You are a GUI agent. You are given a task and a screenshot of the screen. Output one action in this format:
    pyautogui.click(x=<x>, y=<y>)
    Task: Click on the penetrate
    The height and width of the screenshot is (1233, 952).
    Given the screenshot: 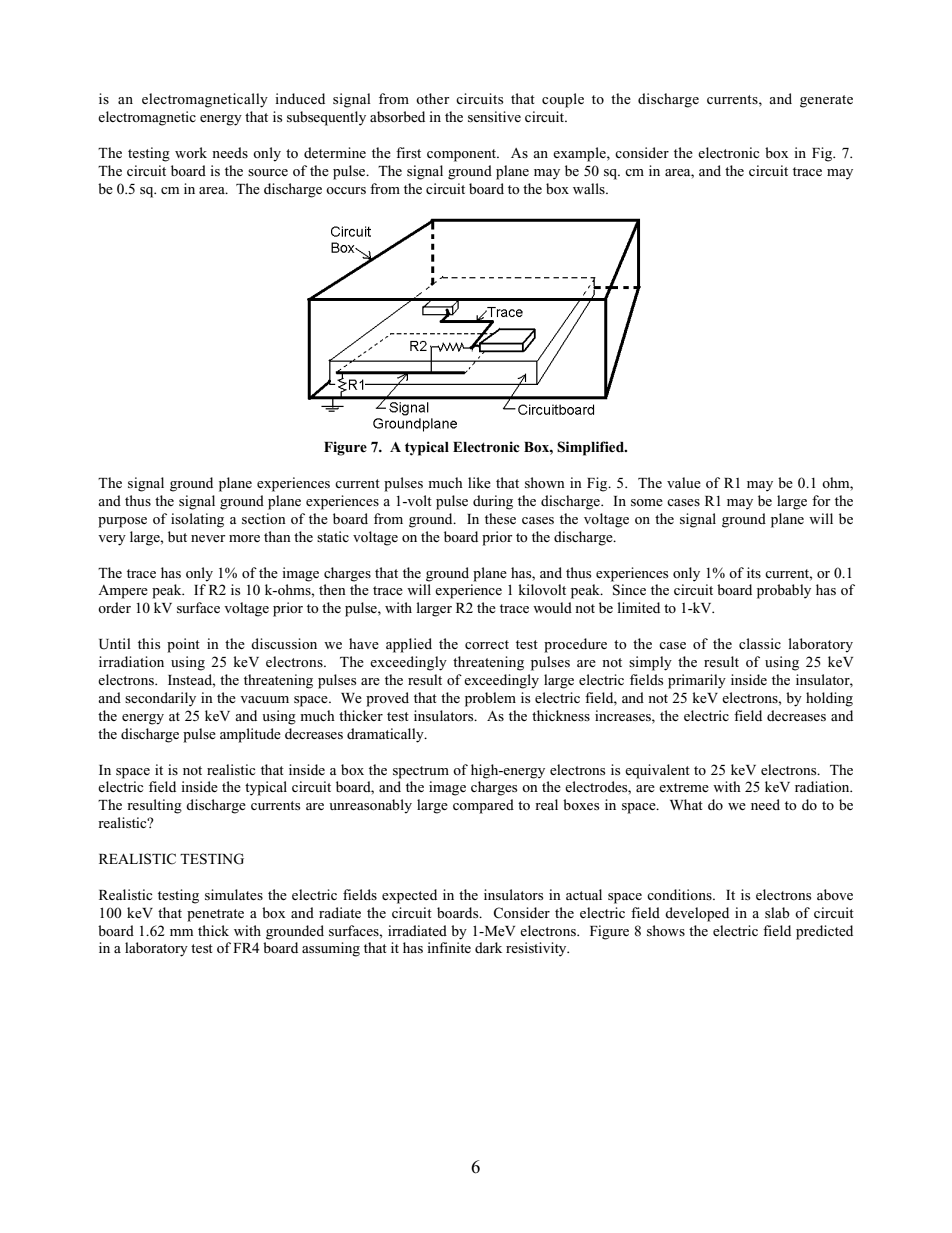 What is the action you would take?
    pyautogui.click(x=215, y=915)
